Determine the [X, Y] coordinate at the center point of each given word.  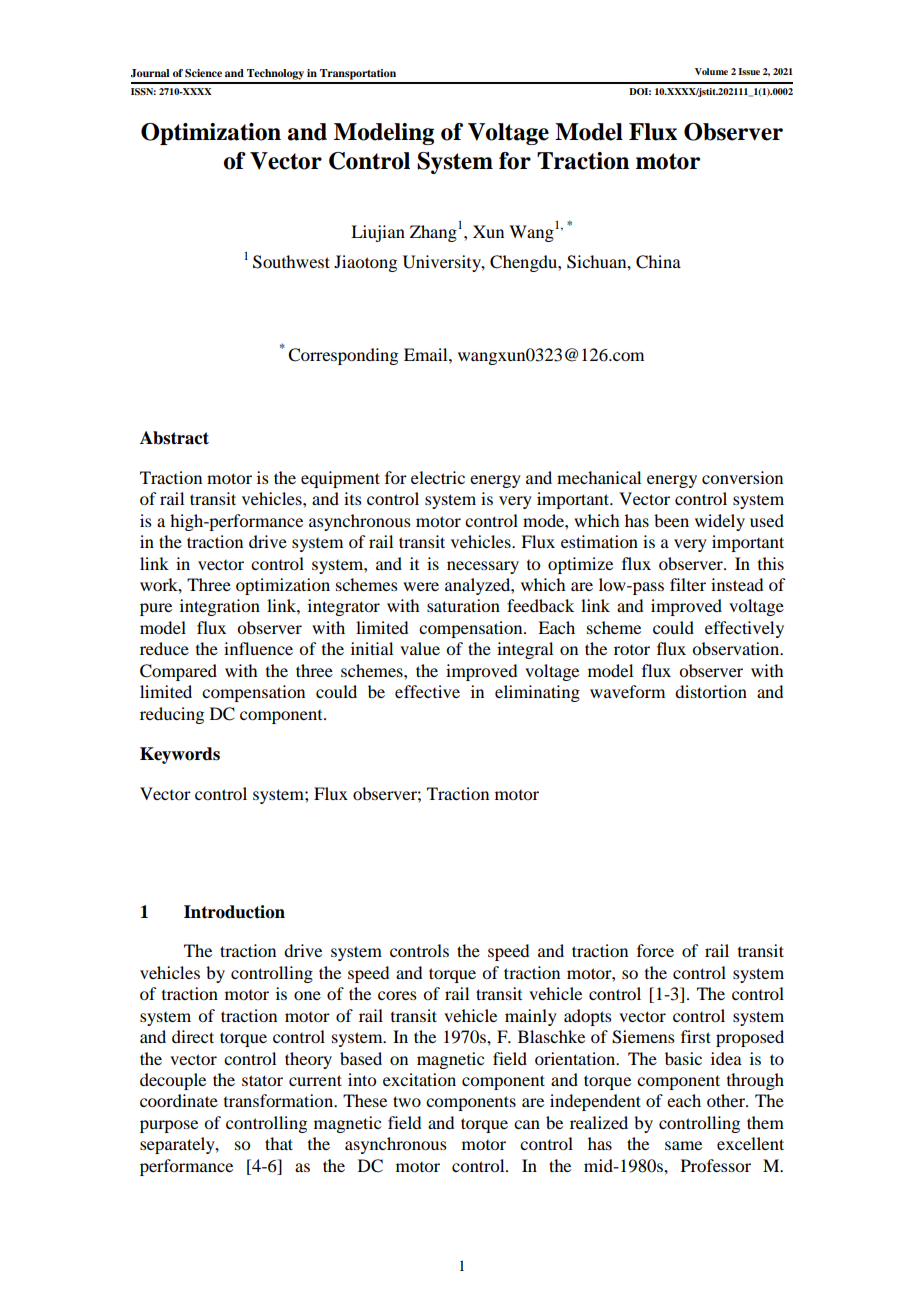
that [279, 1143]
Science [203, 73]
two [407, 1101]
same [683, 1145]
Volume [711, 71]
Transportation [358, 74]
